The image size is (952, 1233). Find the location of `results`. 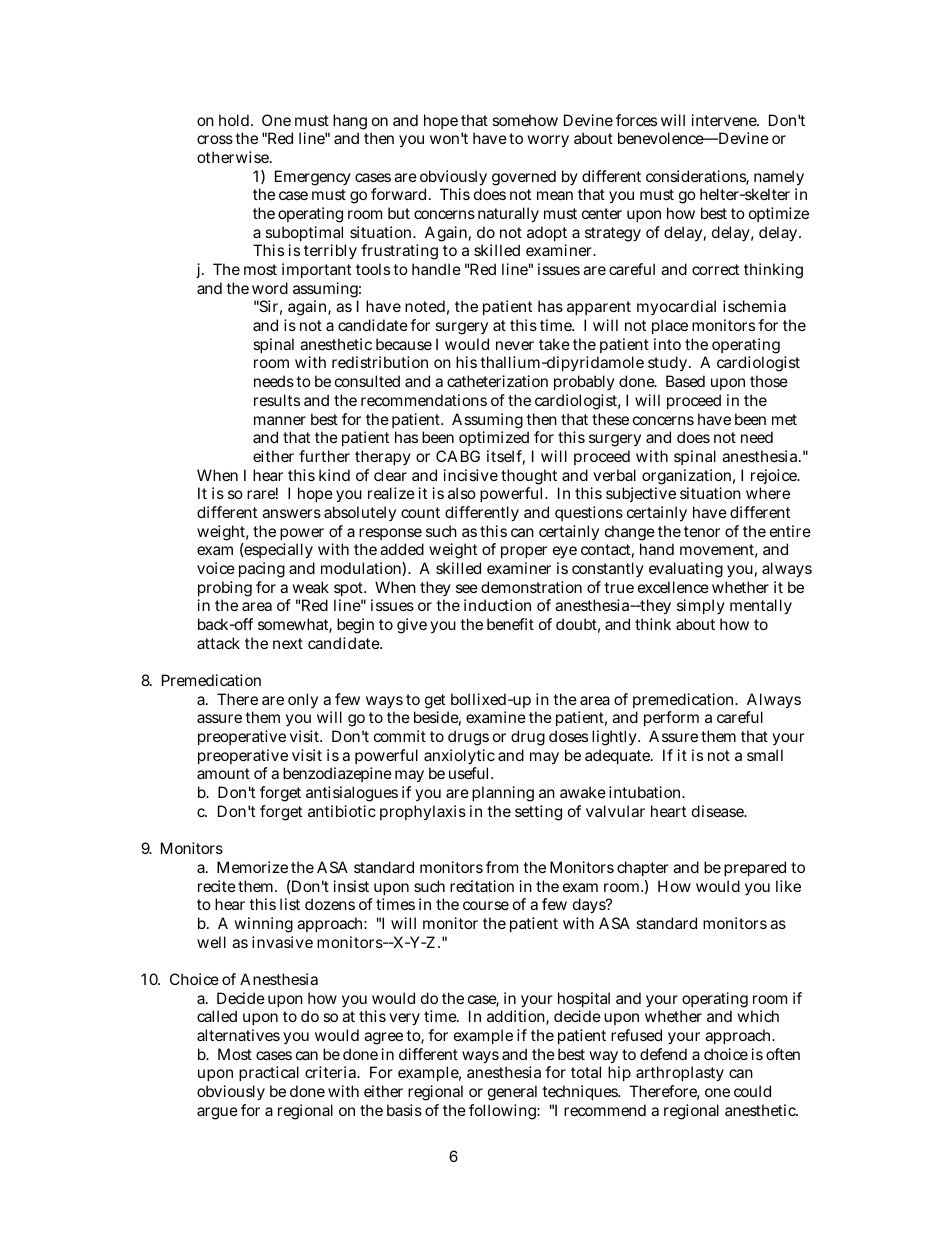

results is located at coordinates (277, 400).
